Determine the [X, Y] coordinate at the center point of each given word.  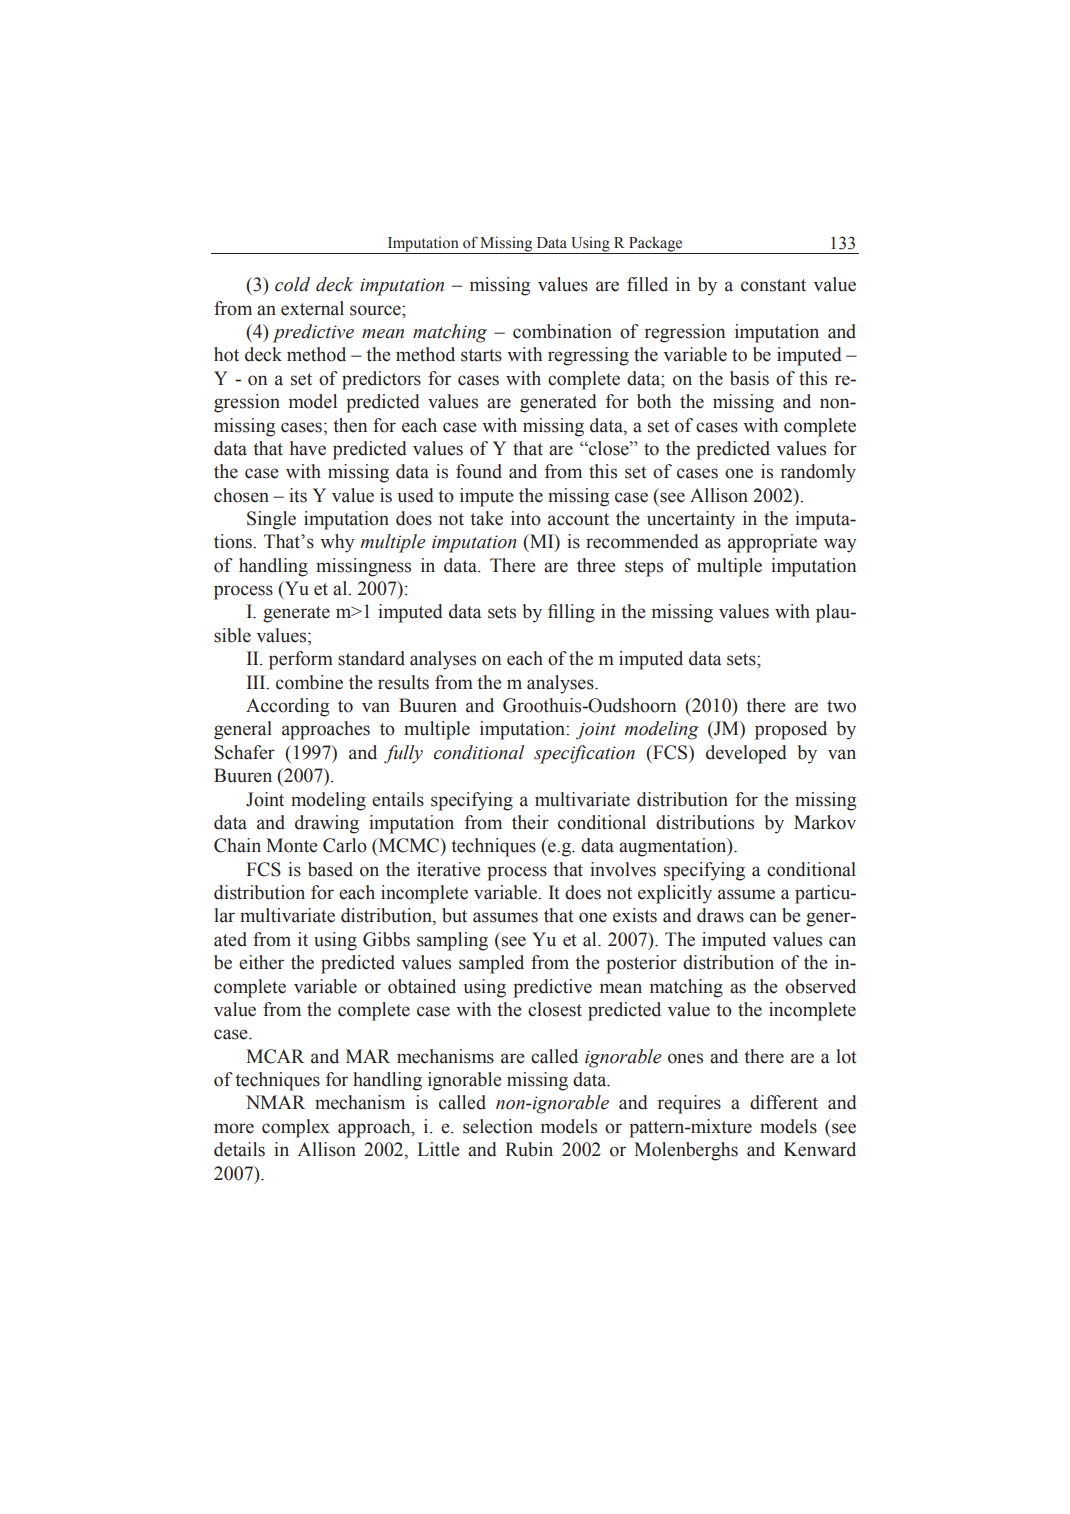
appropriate [772, 543]
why [337, 543]
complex [296, 1128]
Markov [825, 822]
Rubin [529, 1149]
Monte [292, 845]
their [530, 822]
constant [773, 285]
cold [292, 284]
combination [562, 331]
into [526, 518]
